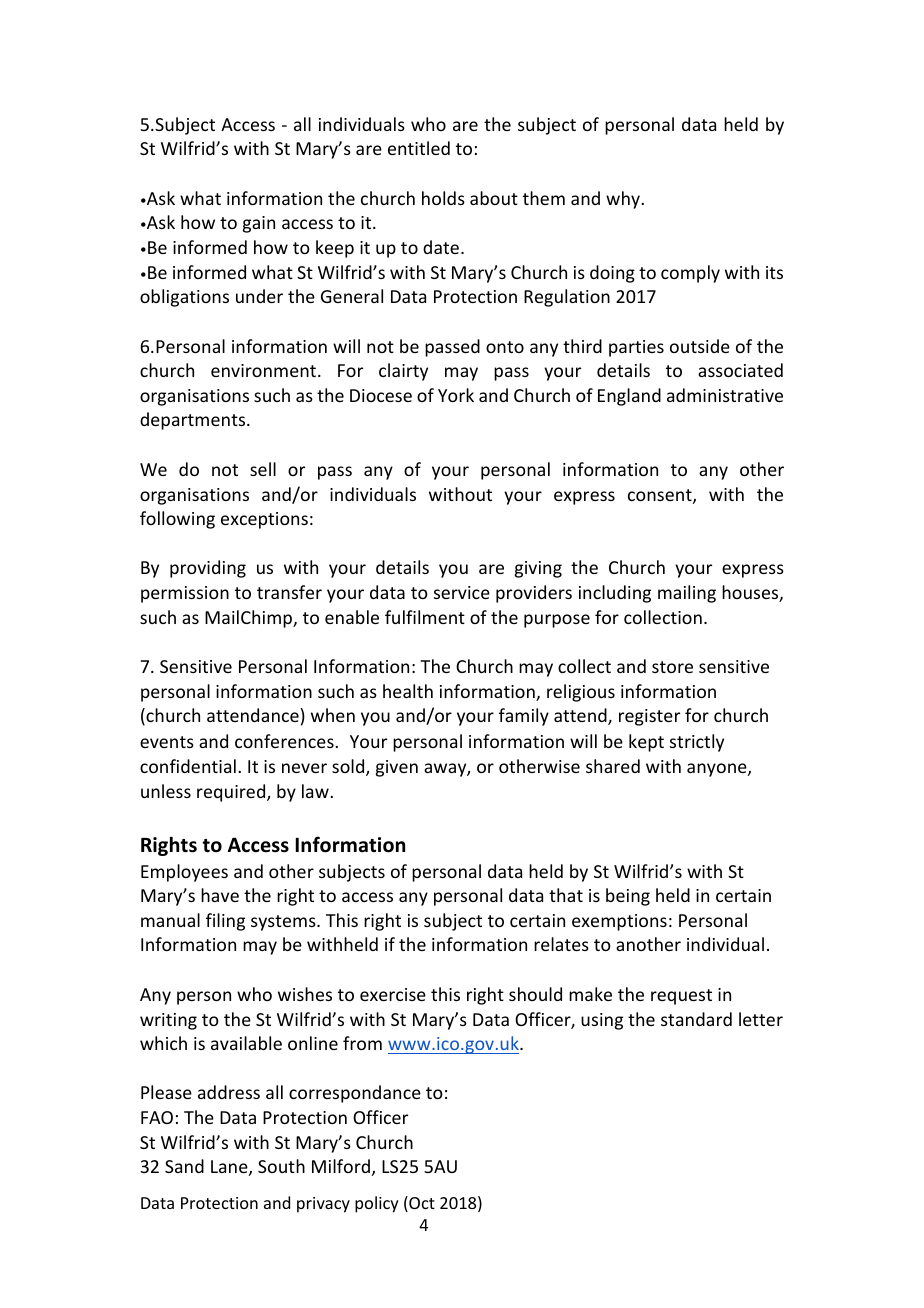 Image resolution: width=924 pixels, height=1308 pixels. I want to click on conferences, so click(284, 741).
